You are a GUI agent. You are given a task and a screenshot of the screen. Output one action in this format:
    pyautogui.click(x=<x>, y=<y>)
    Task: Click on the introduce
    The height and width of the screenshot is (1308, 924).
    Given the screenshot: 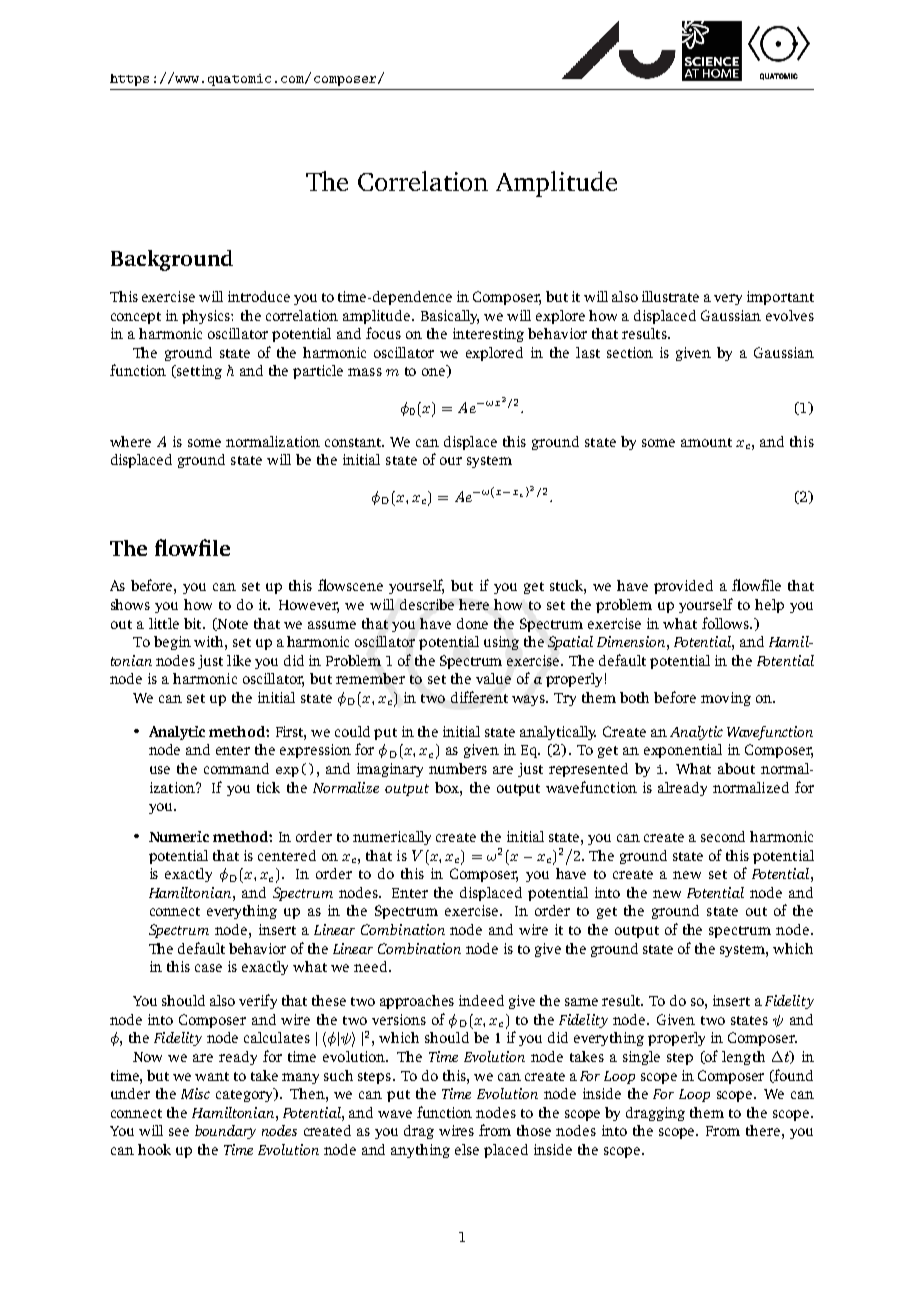 What is the action you would take?
    pyautogui.click(x=259, y=296)
